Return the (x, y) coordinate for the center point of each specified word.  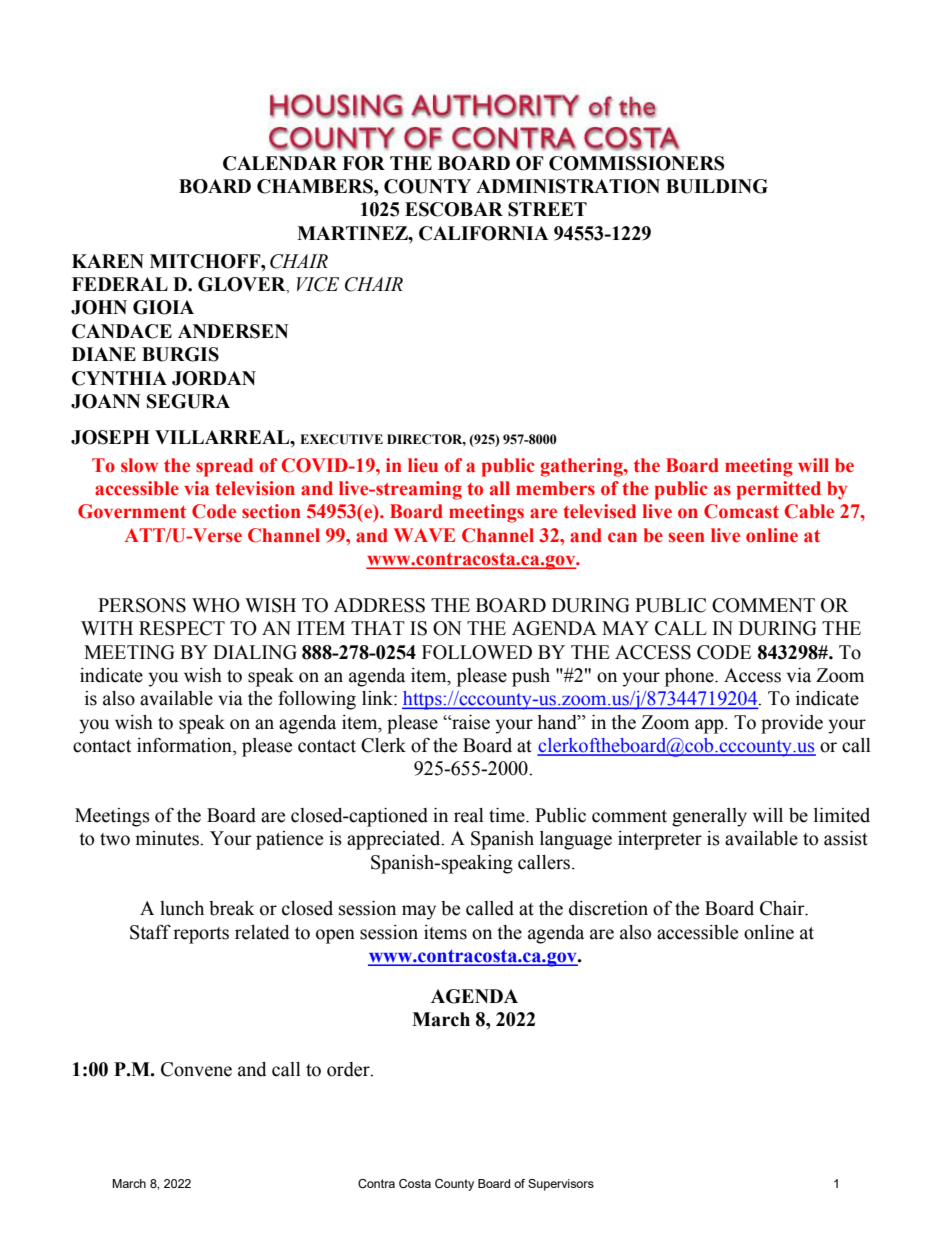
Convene (196, 1069)
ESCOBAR (454, 209)
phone (690, 677)
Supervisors (561, 1185)
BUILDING (717, 186)
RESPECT (182, 628)
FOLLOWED (477, 652)
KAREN (108, 261)
